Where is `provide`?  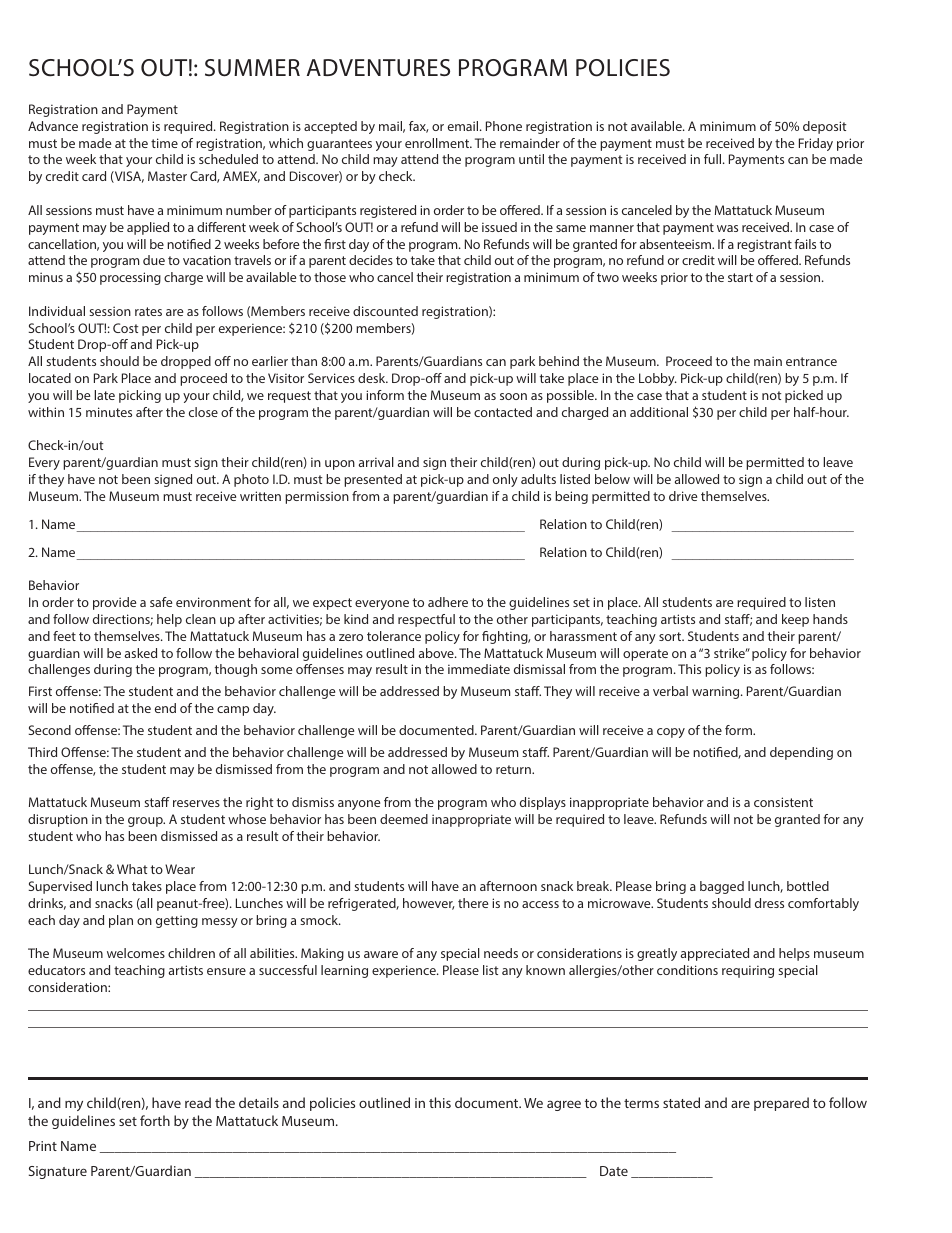 provide is located at coordinates (114, 603).
